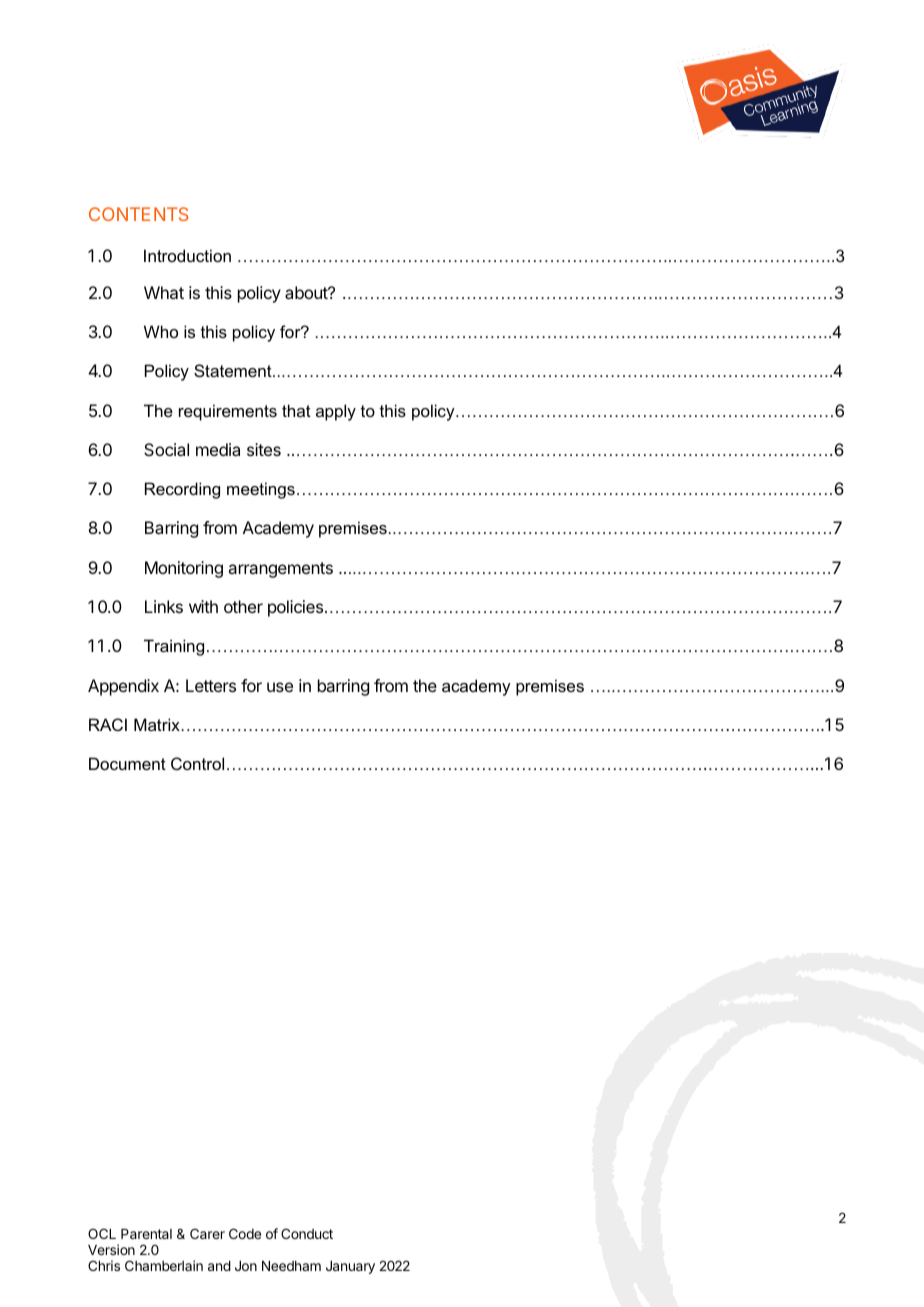 Image resolution: width=924 pixels, height=1307 pixels. Describe the element at coordinates (296, 410) in the screenshot. I see `that` at that location.
